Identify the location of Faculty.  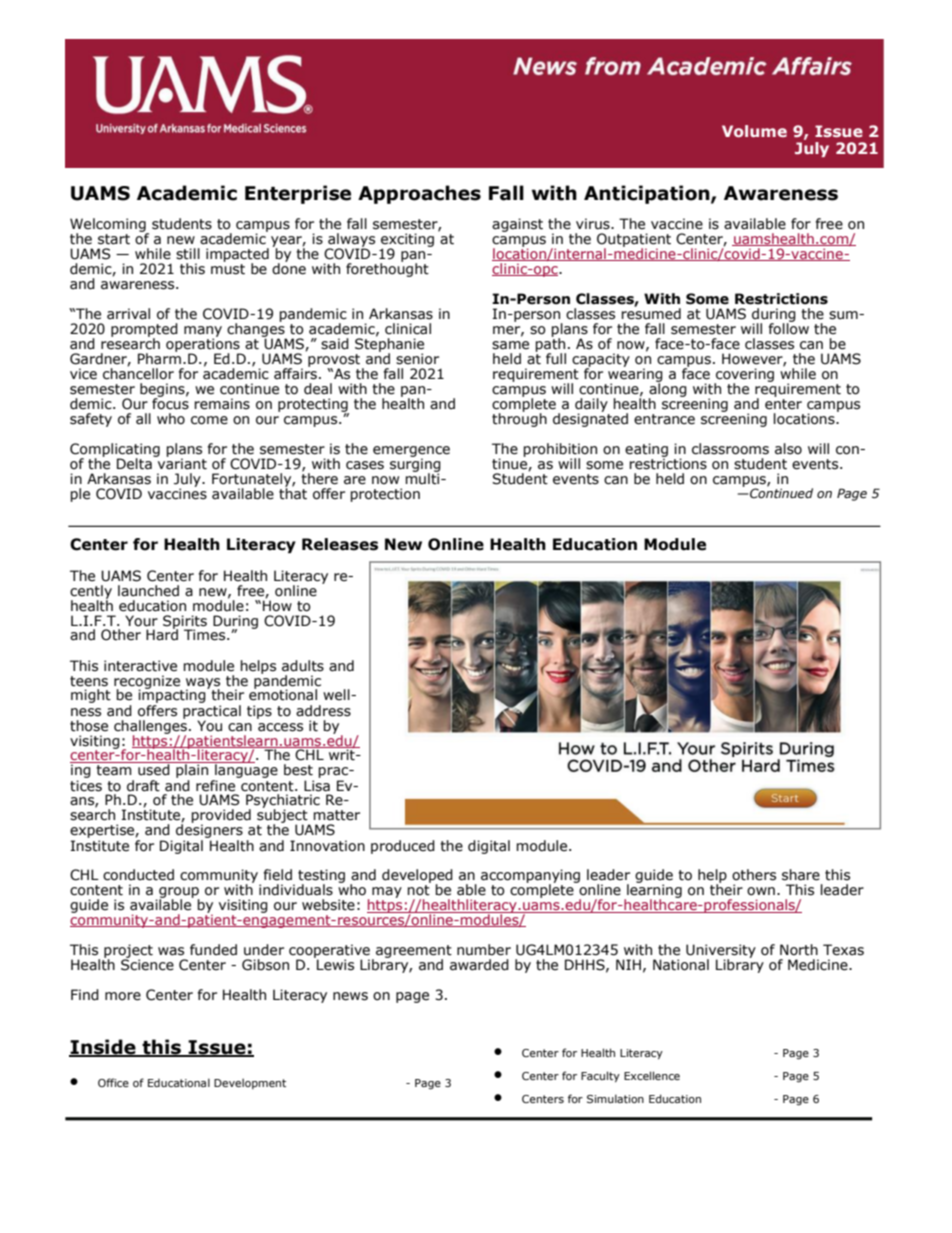
(600, 1076).
